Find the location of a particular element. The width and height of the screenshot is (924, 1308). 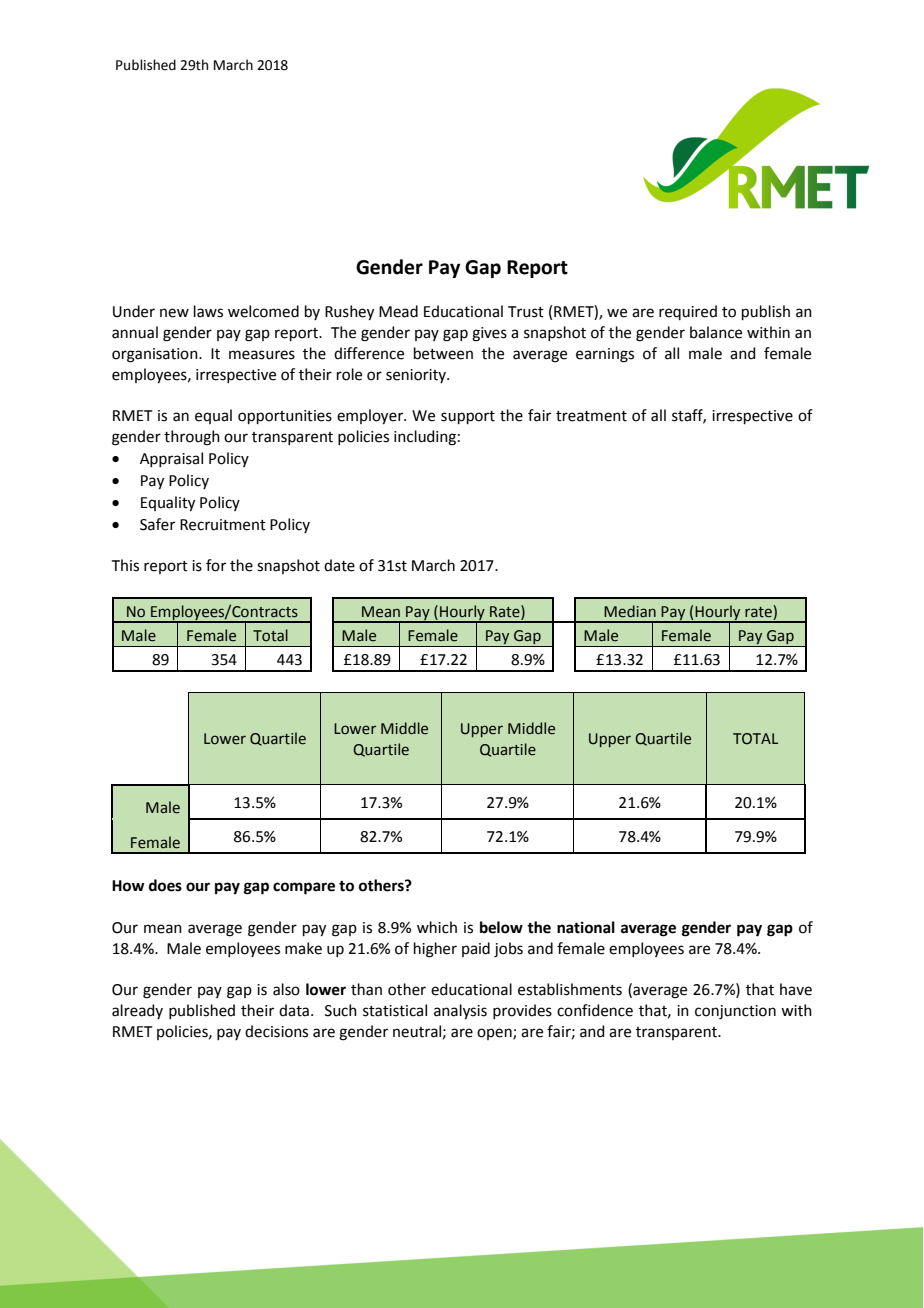

national is located at coordinates (586, 927).
